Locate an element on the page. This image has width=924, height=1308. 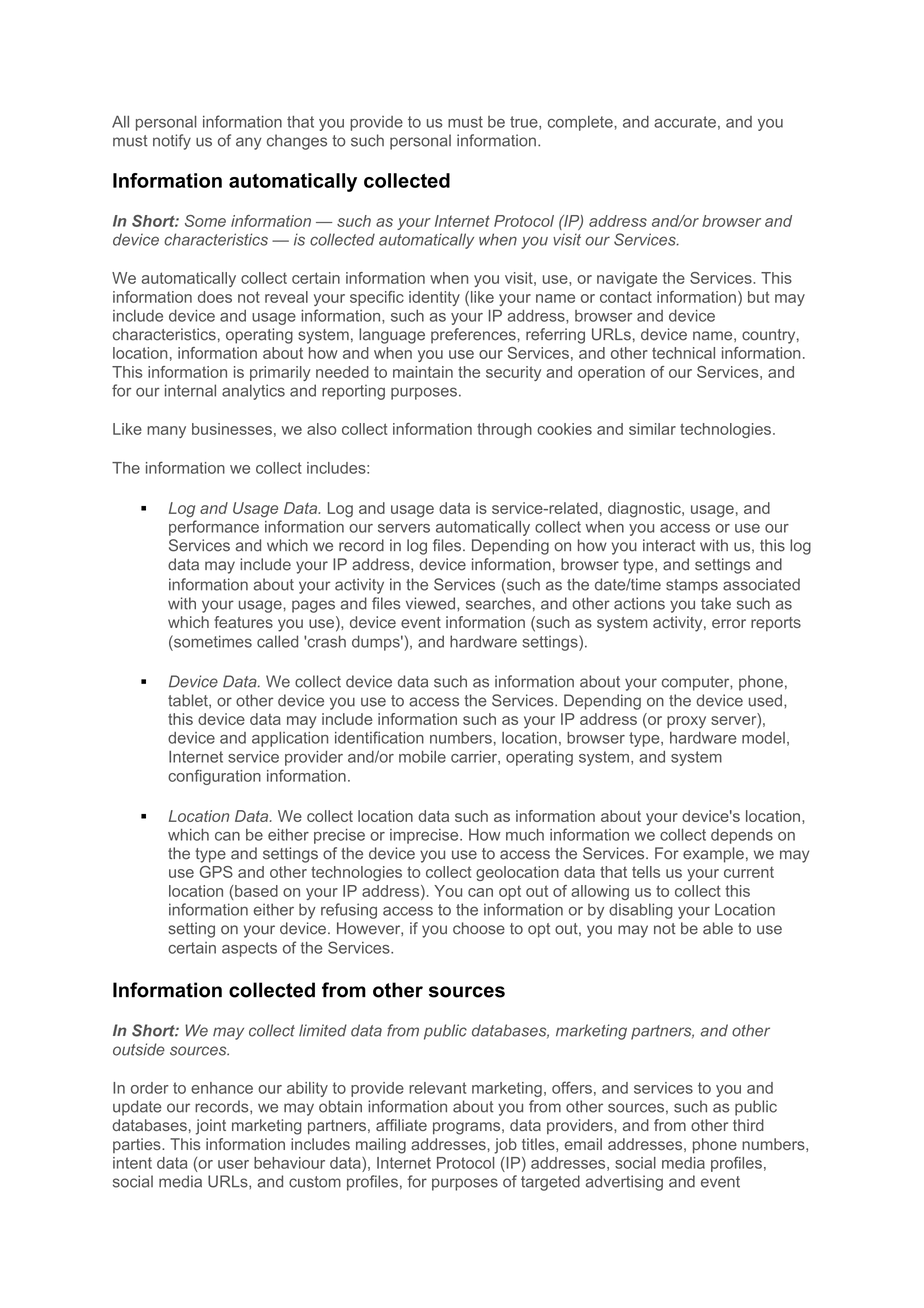
configuration is located at coordinates (214, 777).
